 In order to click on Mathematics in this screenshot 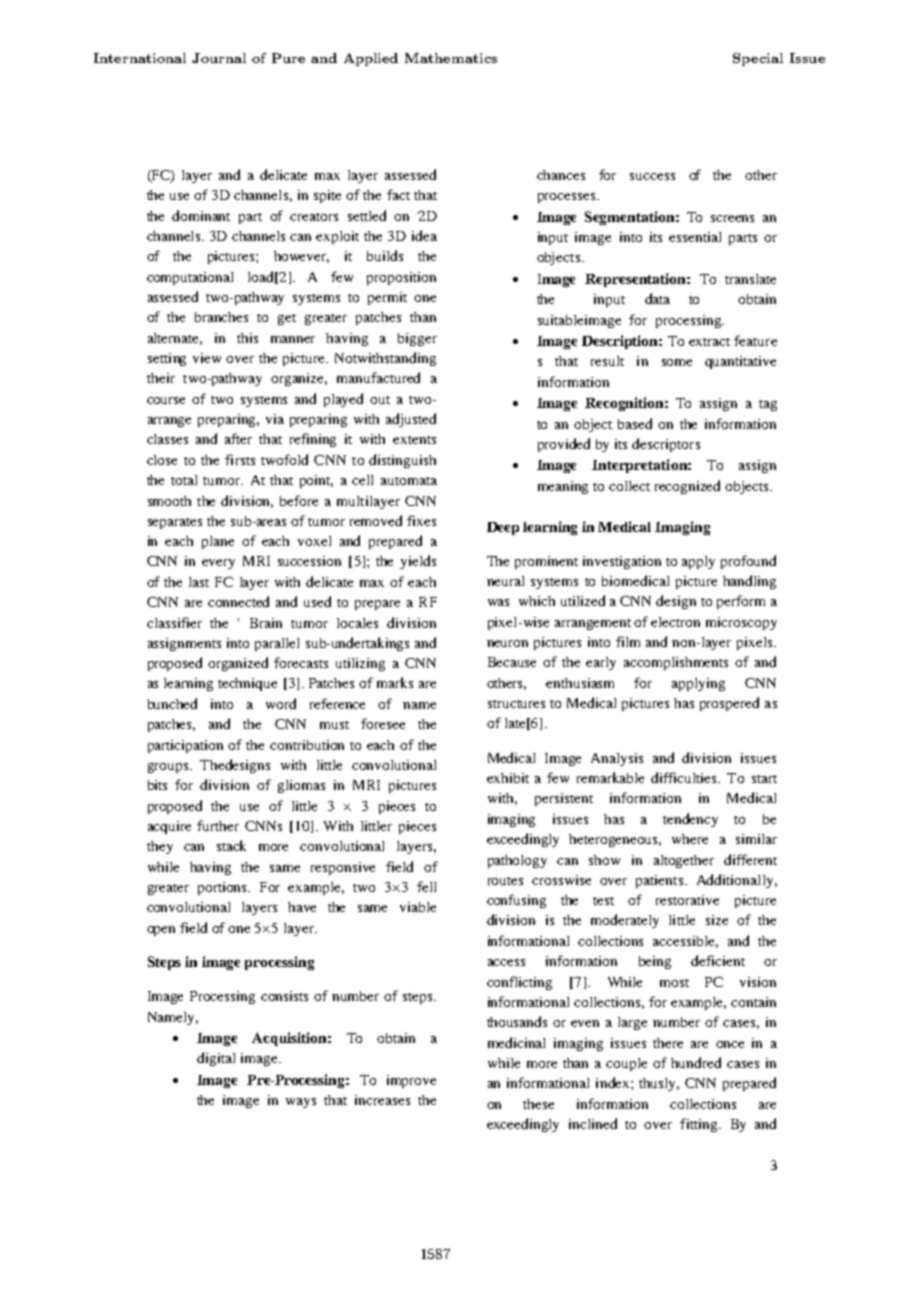, I will do `click(451, 58)`.
